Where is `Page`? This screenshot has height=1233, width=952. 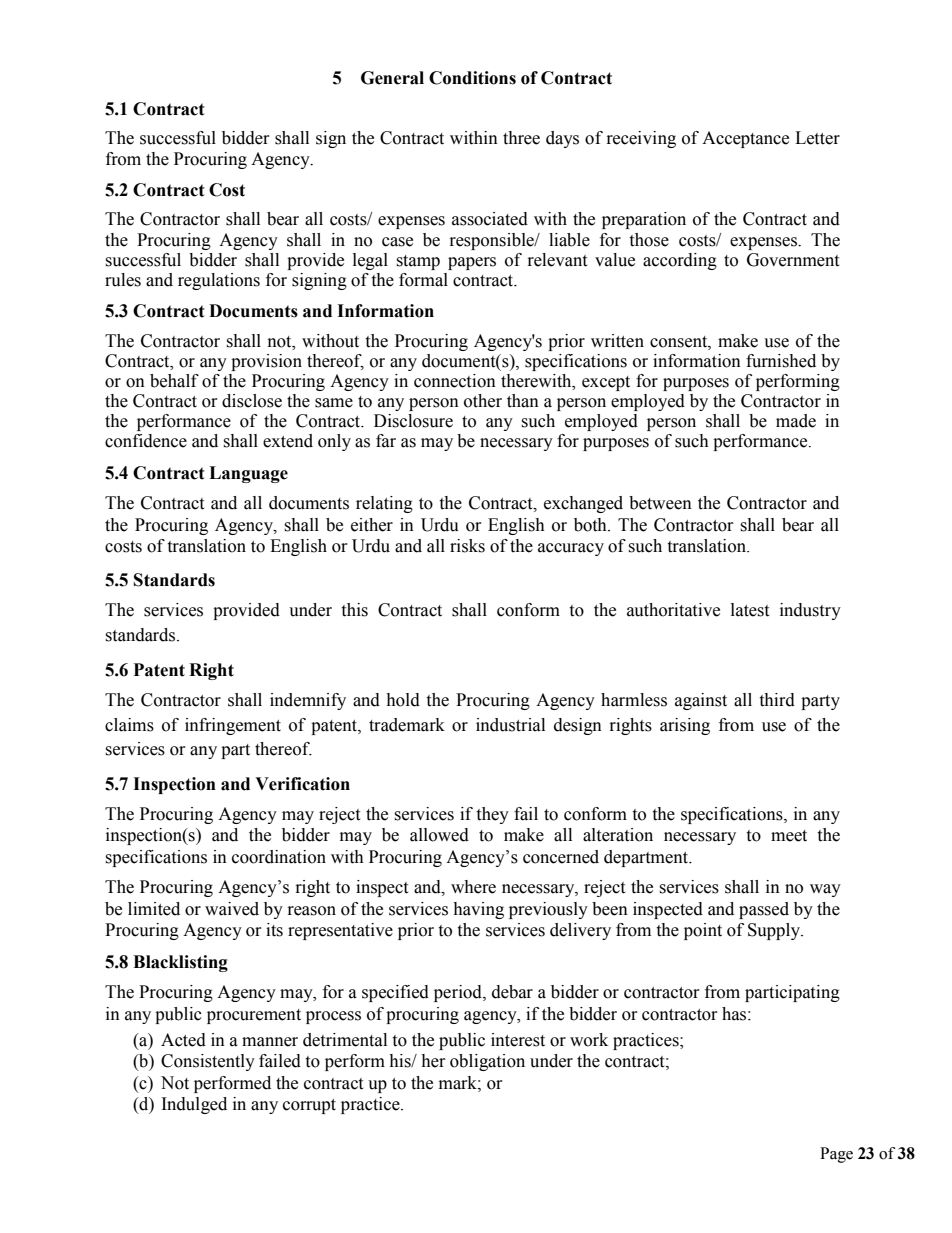
Page is located at coordinates (836, 1155).
